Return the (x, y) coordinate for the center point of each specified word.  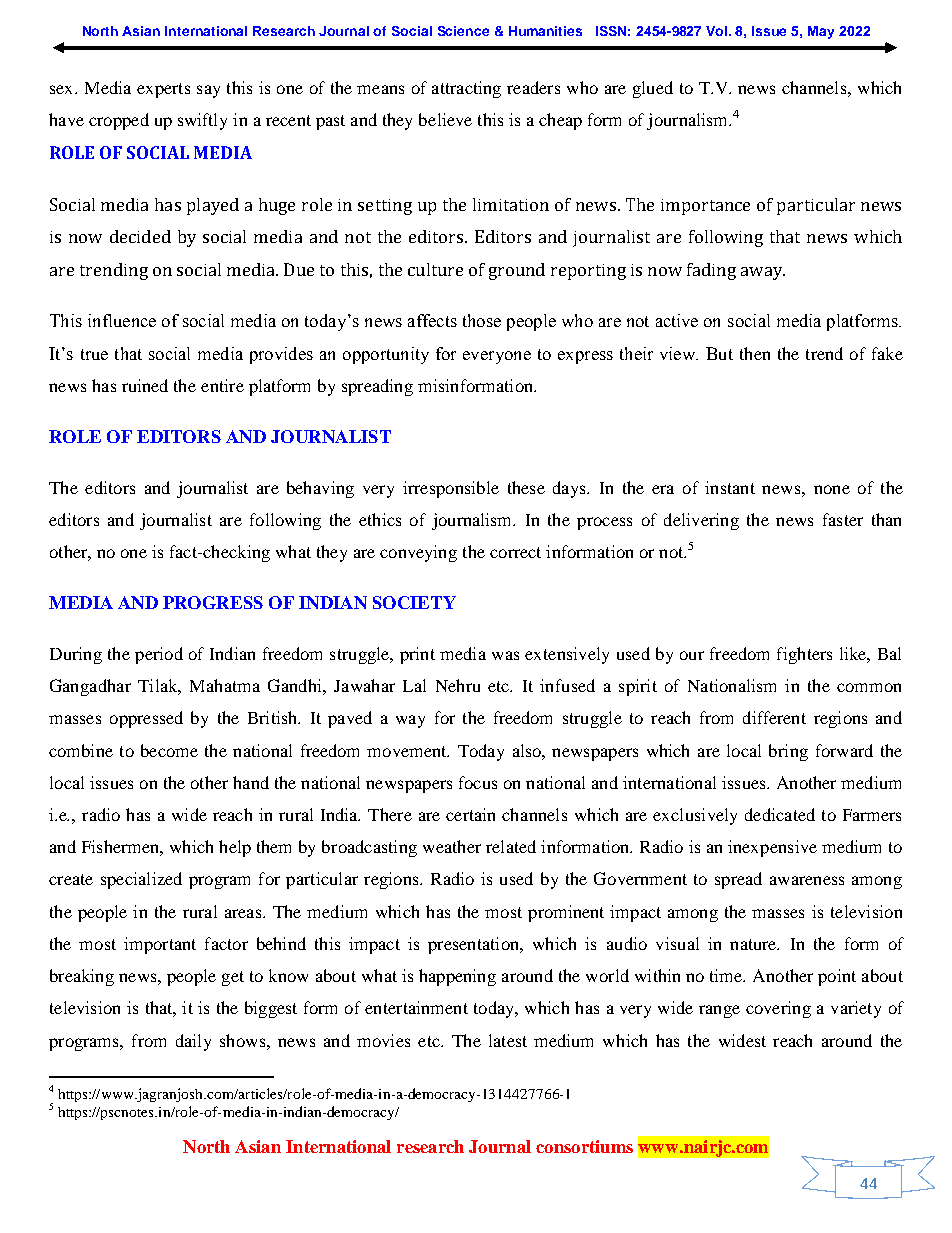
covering (778, 1009)
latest (508, 1040)
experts (163, 90)
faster (843, 519)
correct (515, 552)
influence (122, 320)
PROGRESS (213, 602)
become (169, 750)
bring (788, 752)
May (821, 32)
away (763, 273)
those (482, 320)
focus (478, 782)
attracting (466, 89)
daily (193, 1042)
